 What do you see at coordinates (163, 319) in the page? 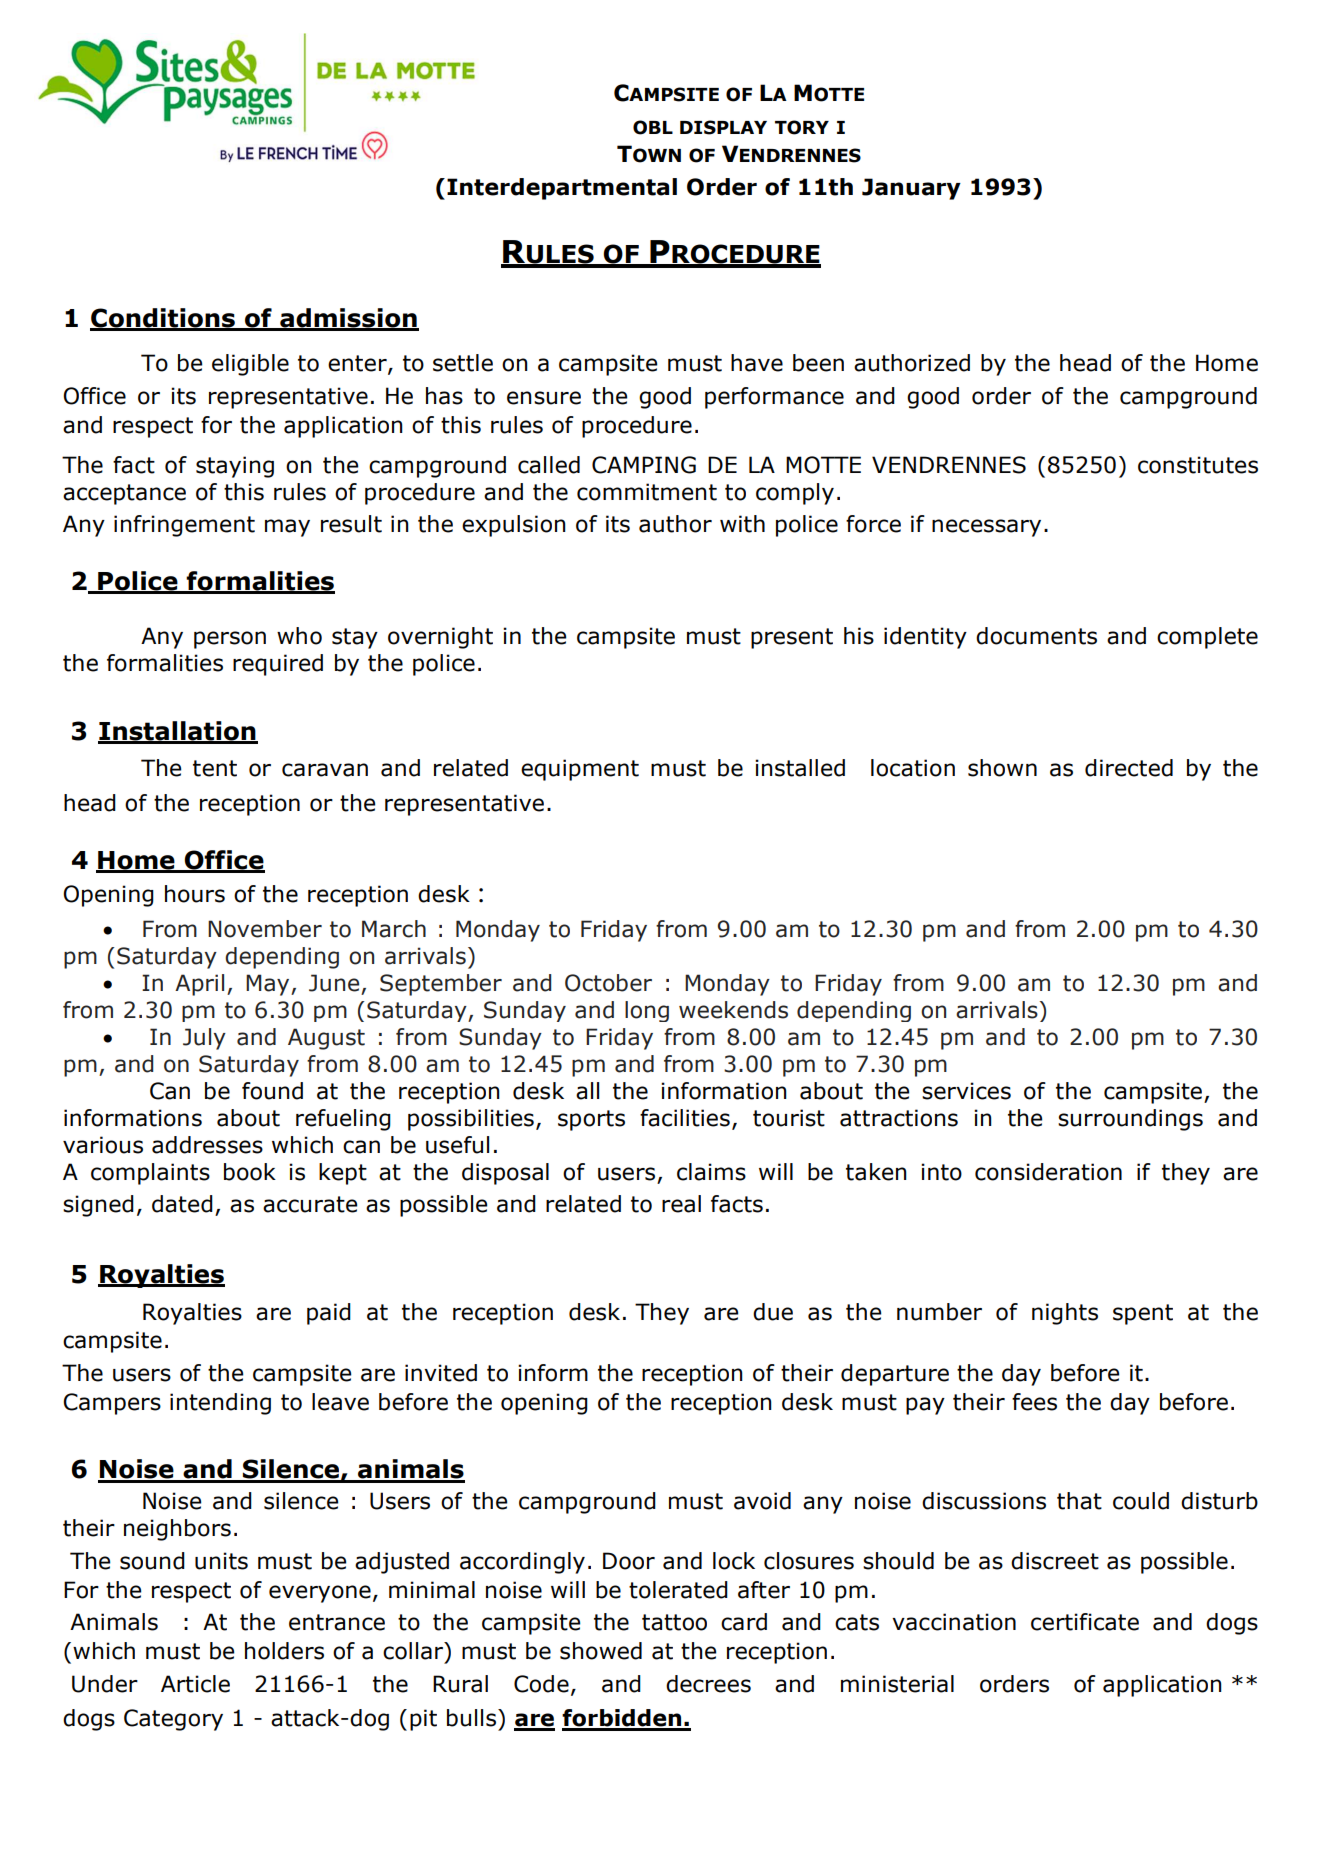
I see `Conditions` at bounding box center [163, 319].
